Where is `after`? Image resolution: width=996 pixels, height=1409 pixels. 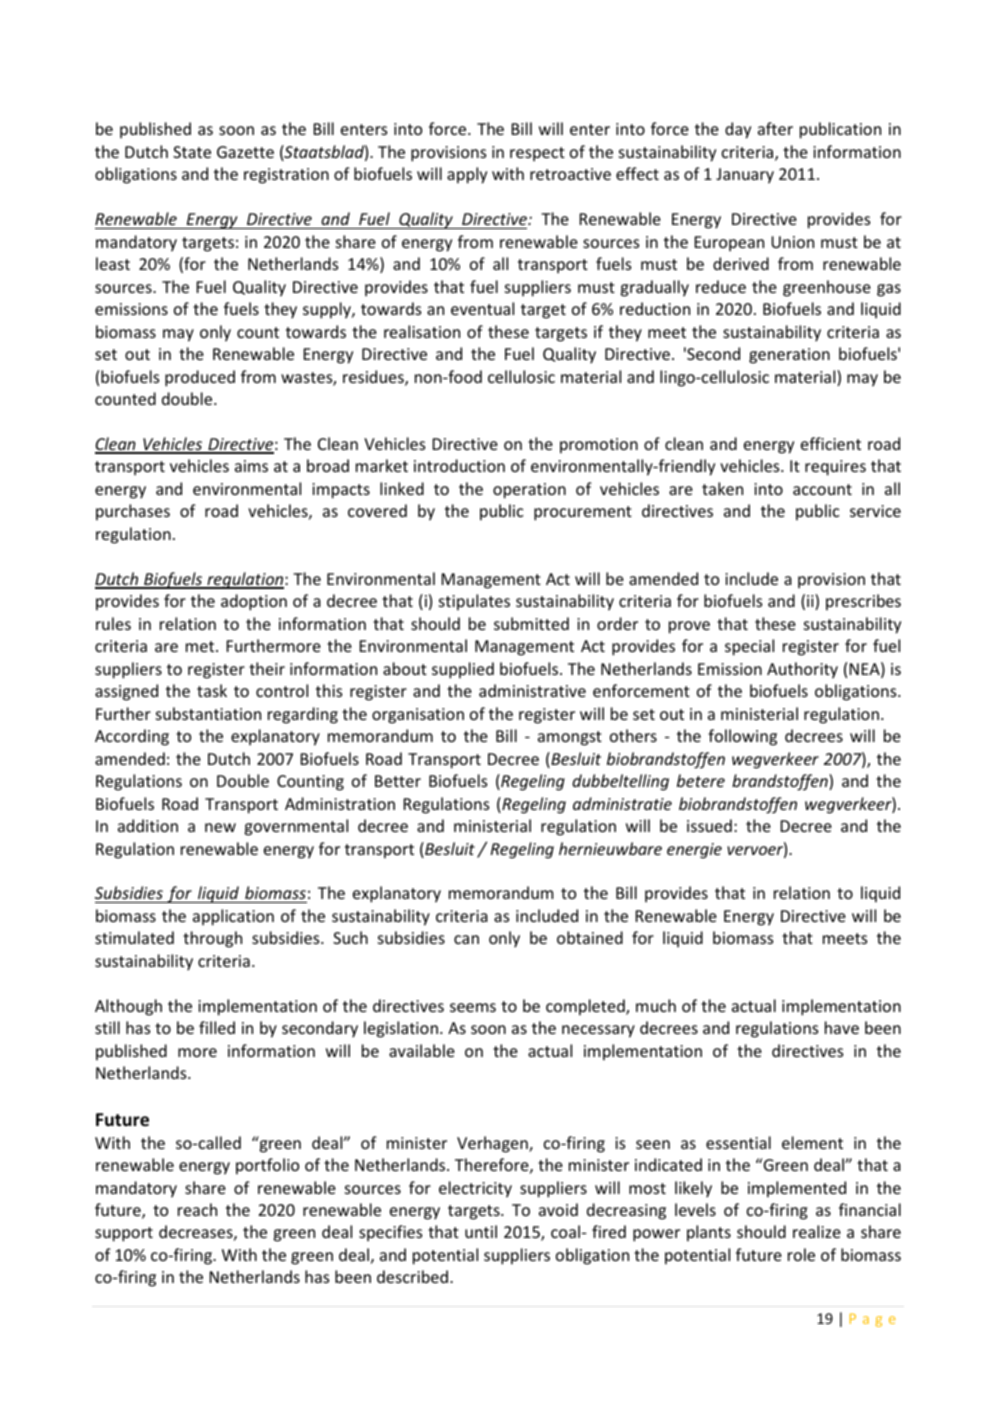 after is located at coordinates (775, 128).
